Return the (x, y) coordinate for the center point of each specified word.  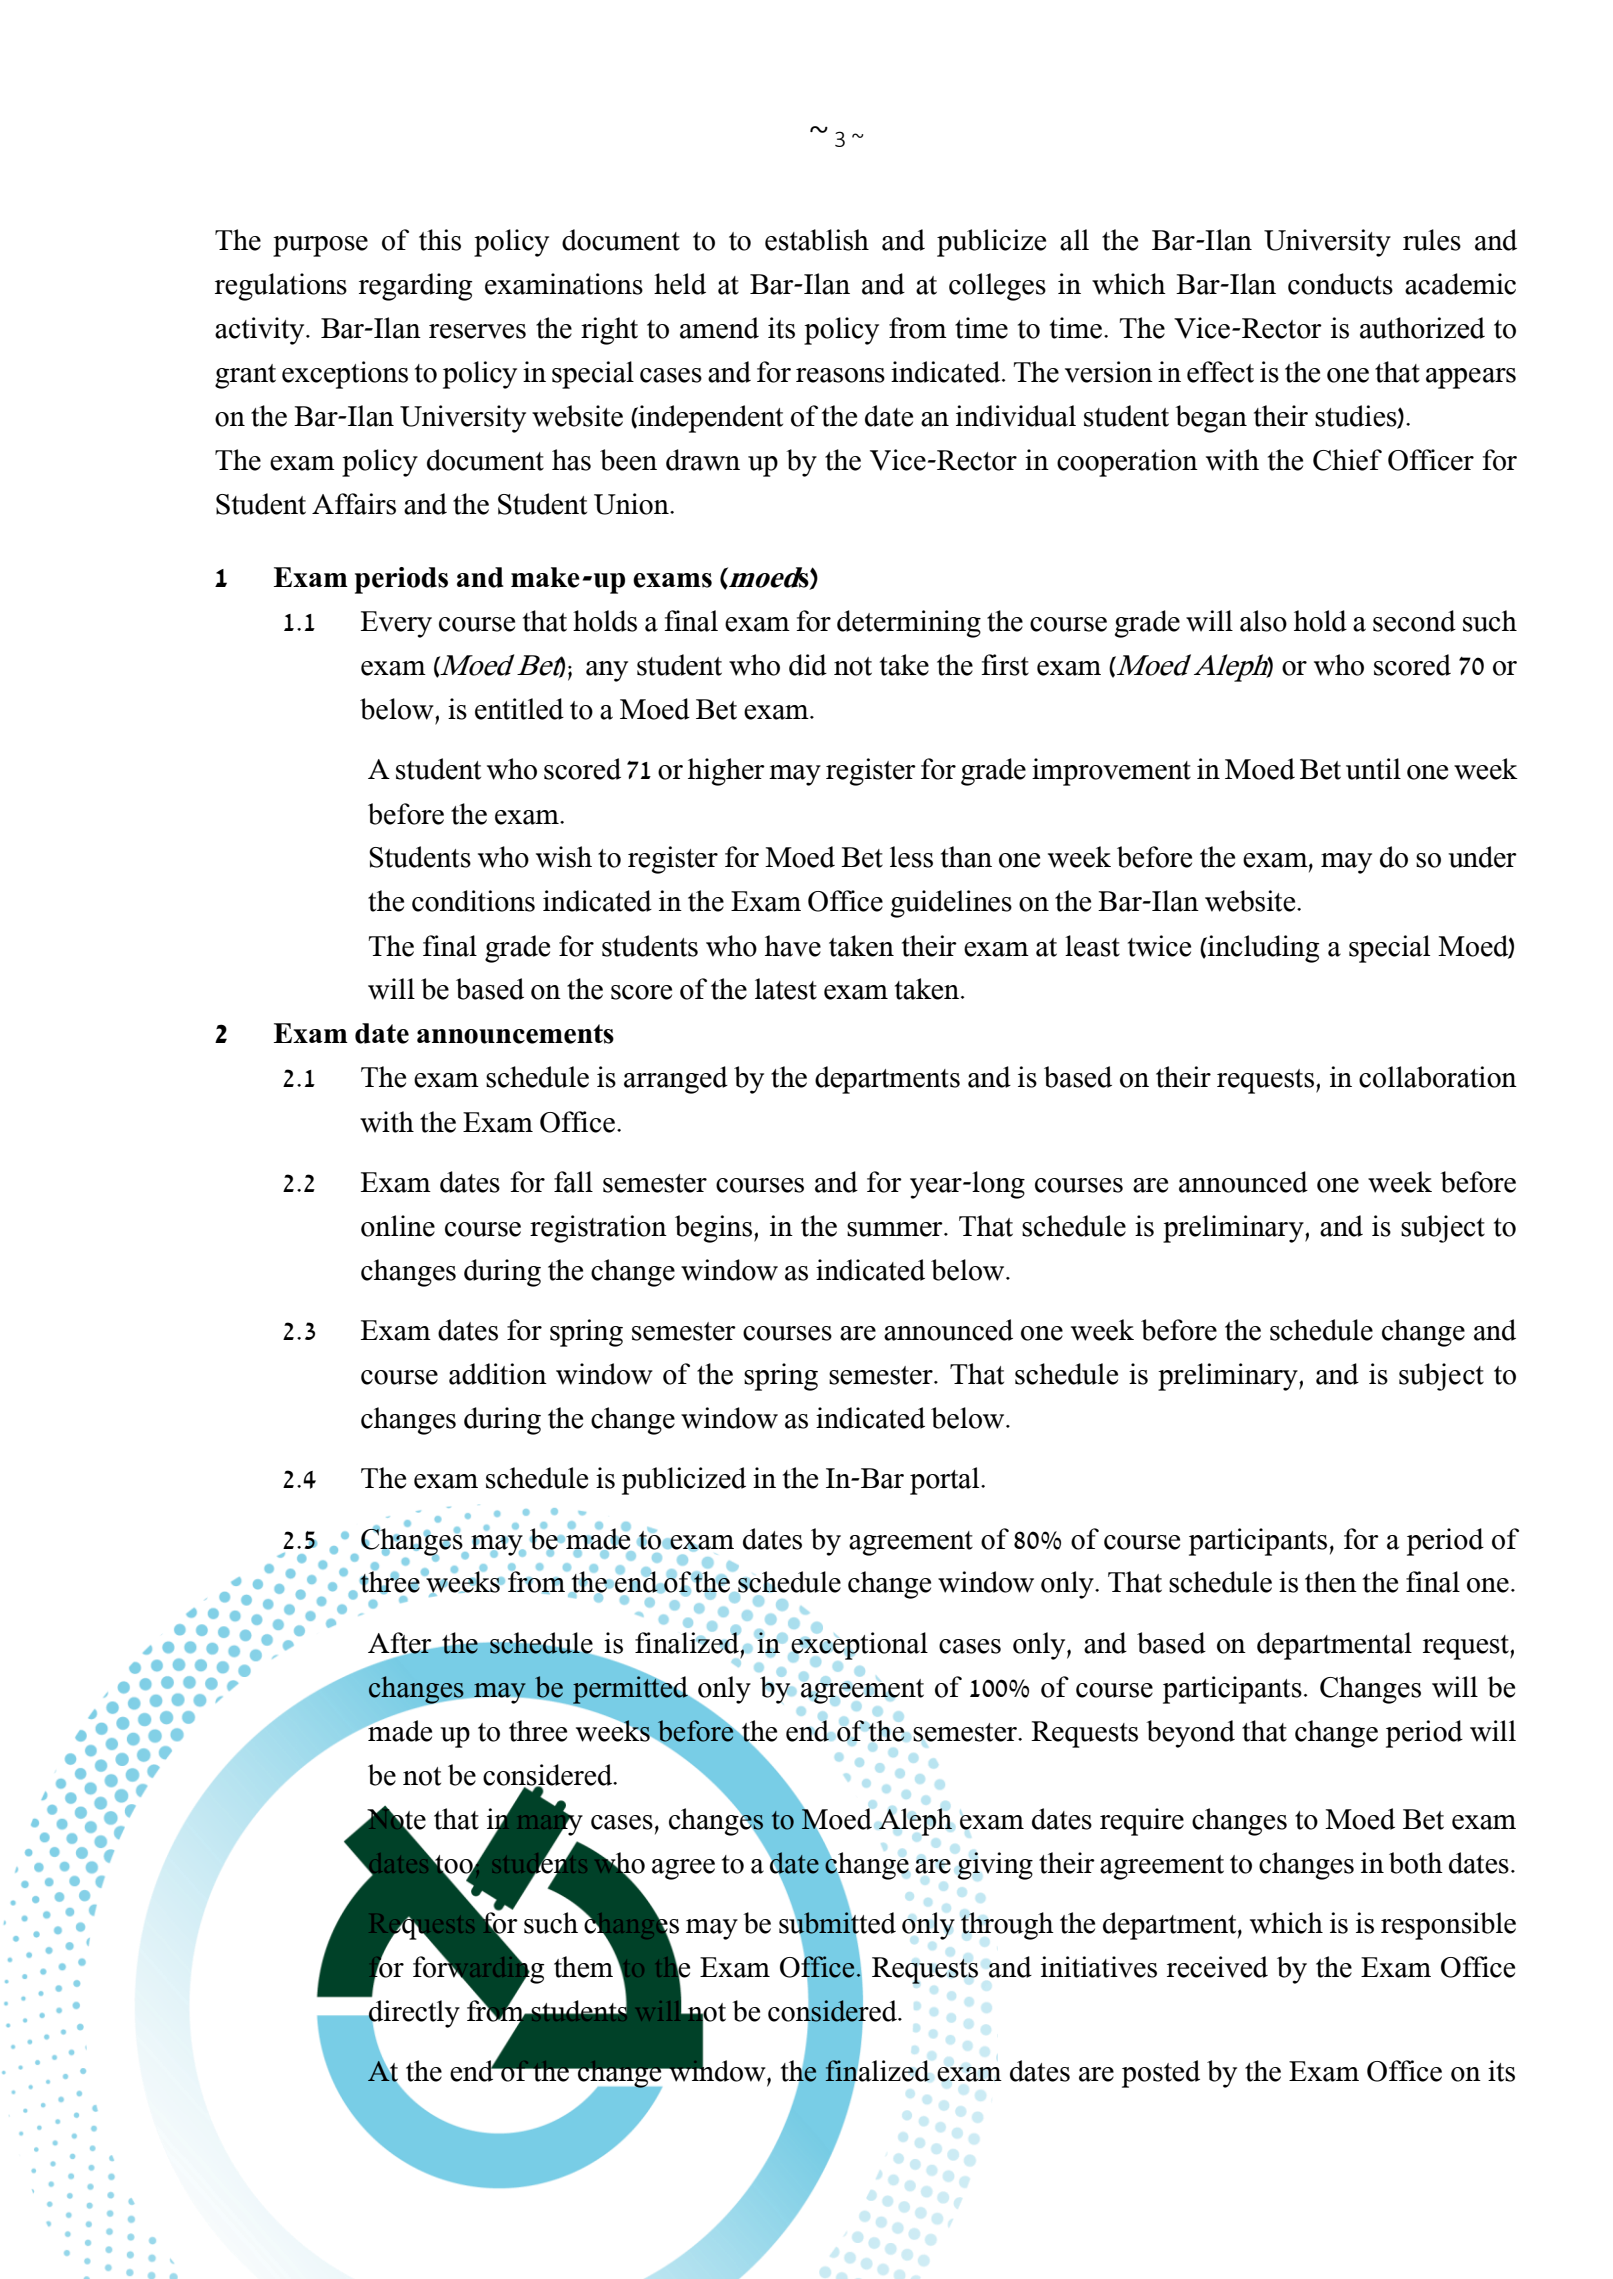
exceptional (859, 1646)
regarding (415, 287)
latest (786, 989)
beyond (1190, 1734)
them (585, 1966)
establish (817, 240)
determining (909, 624)
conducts (1340, 284)
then (1331, 1582)
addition (498, 1374)
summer (896, 1229)
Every (396, 624)
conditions (473, 901)
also (1263, 621)
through (1007, 1926)
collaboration (1438, 1077)
